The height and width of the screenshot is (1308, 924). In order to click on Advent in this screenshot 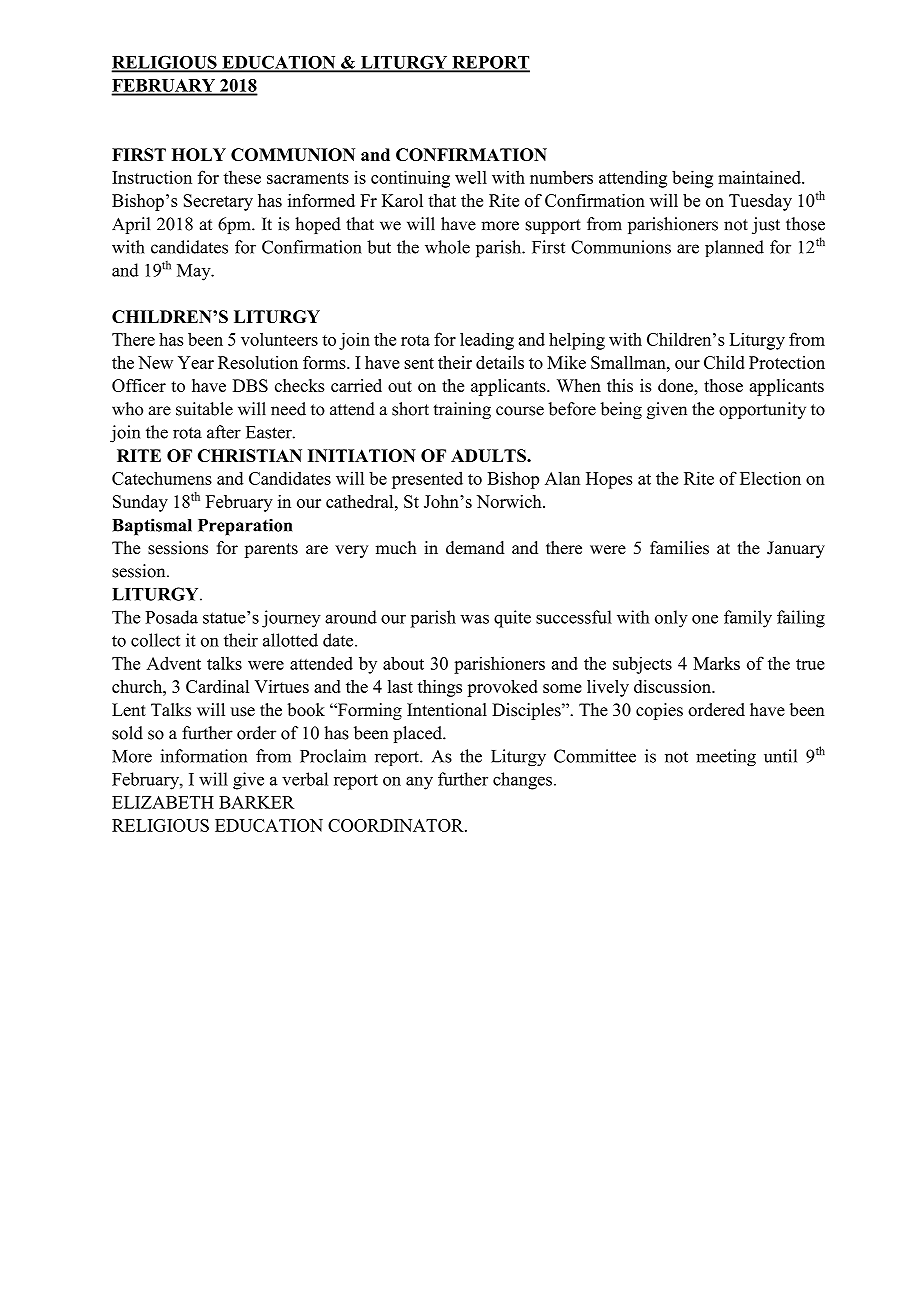, I will do `click(174, 663)`.
